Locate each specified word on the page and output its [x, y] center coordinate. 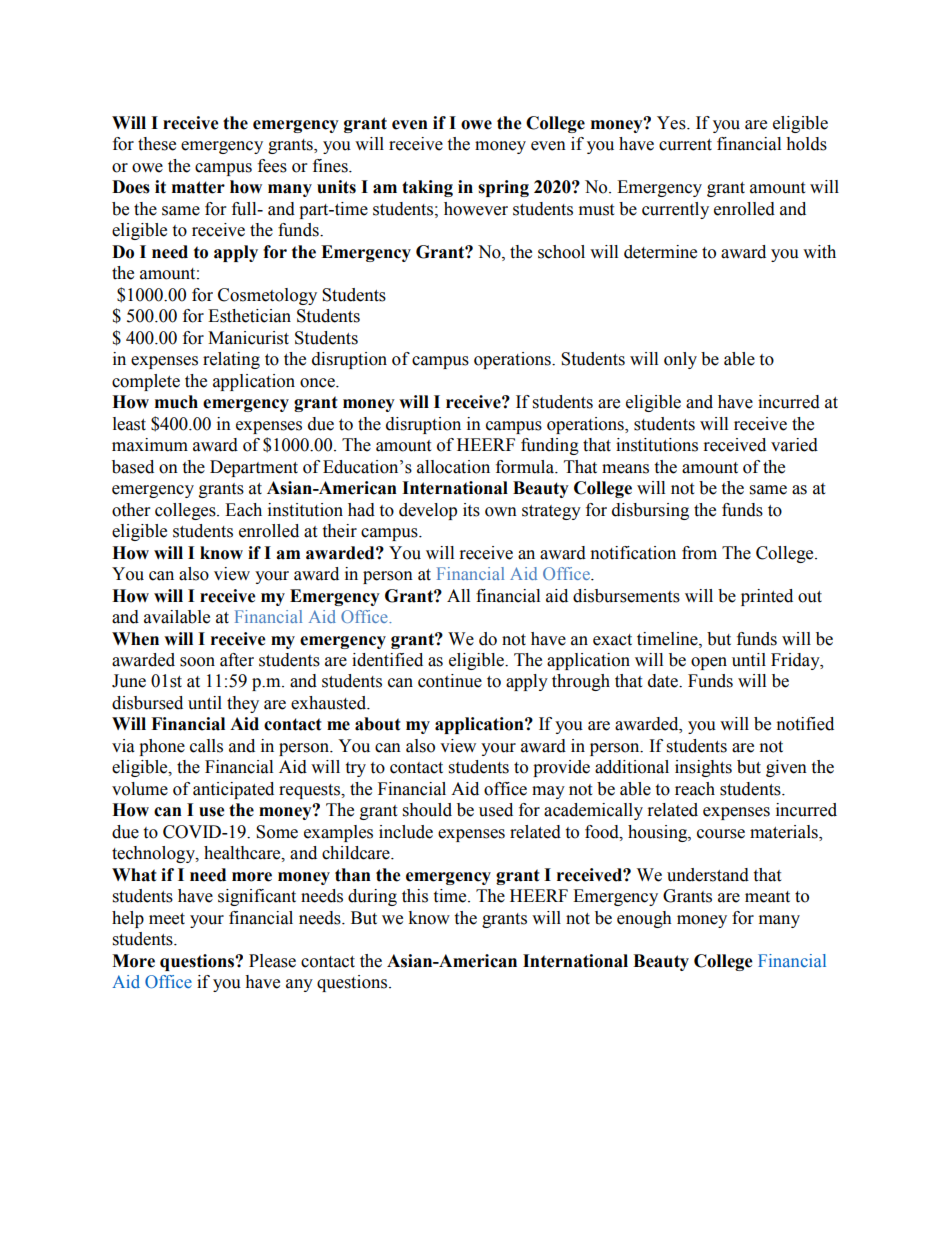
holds [806, 144]
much [176, 402]
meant [767, 897]
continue [450, 681]
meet [167, 919]
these [157, 144]
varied [794, 445]
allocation [453, 467]
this [415, 896]
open [709, 663]
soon [197, 662]
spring [503, 188]
